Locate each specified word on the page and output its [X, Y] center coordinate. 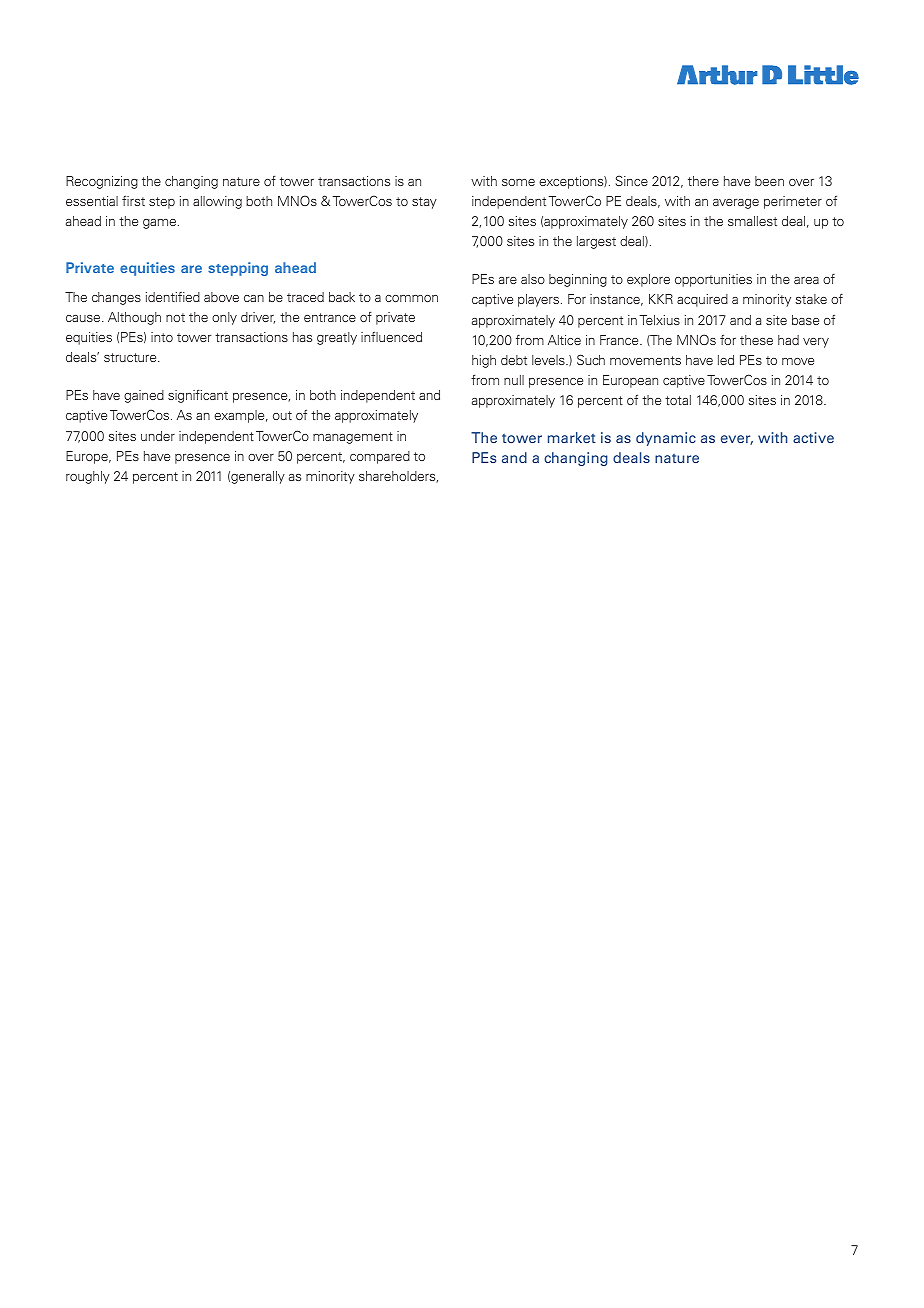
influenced [391, 336]
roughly [88, 477]
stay [424, 203]
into [162, 337]
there [703, 181]
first [133, 200]
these [756, 340]
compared [380, 457]
